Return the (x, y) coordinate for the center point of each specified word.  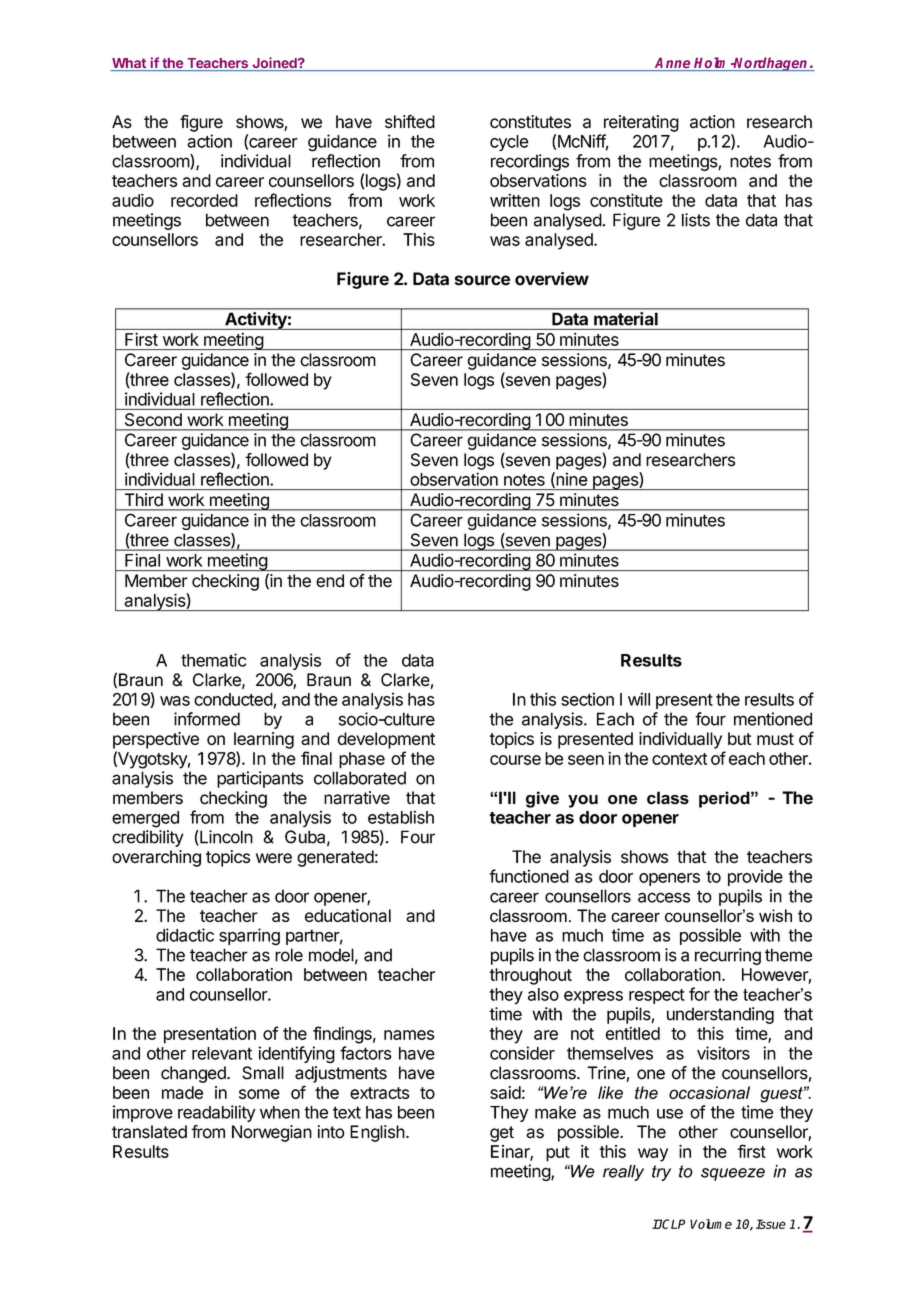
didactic (185, 935)
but (739, 738)
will (639, 699)
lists (696, 220)
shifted (410, 122)
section (587, 699)
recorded (204, 200)
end (330, 580)
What (129, 64)
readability (216, 1113)
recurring (728, 956)
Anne (673, 64)
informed (207, 719)
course (515, 760)
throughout (530, 976)
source (482, 280)
